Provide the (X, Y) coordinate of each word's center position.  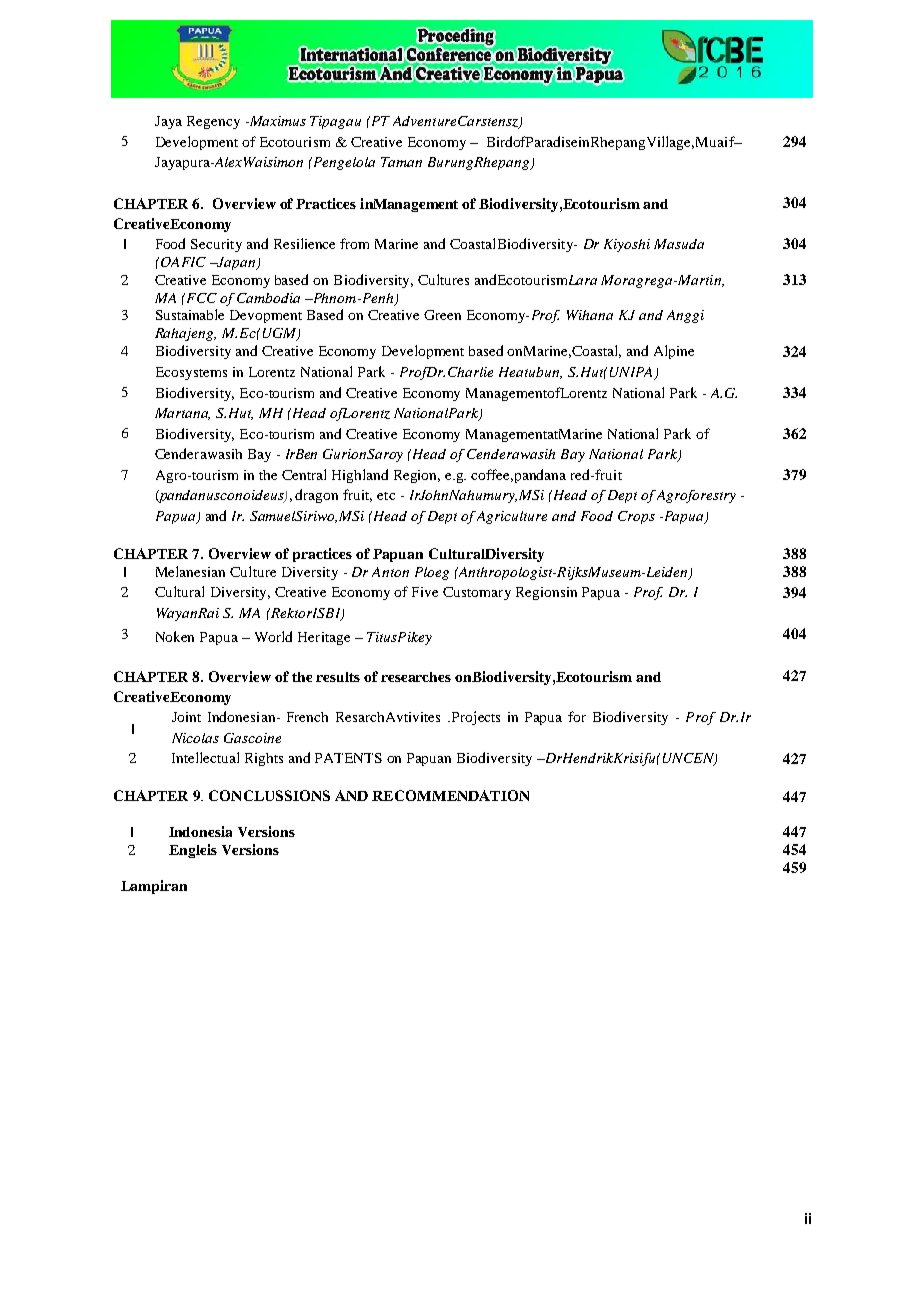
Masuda (679, 244)
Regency (213, 122)
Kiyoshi (627, 245)
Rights (264, 759)
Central (304, 474)
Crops (636, 517)
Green (442, 315)
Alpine (674, 352)
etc (386, 496)
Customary (477, 593)
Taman (401, 162)
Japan (236, 263)
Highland (360, 476)
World (273, 636)
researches (416, 677)
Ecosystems (191, 373)
